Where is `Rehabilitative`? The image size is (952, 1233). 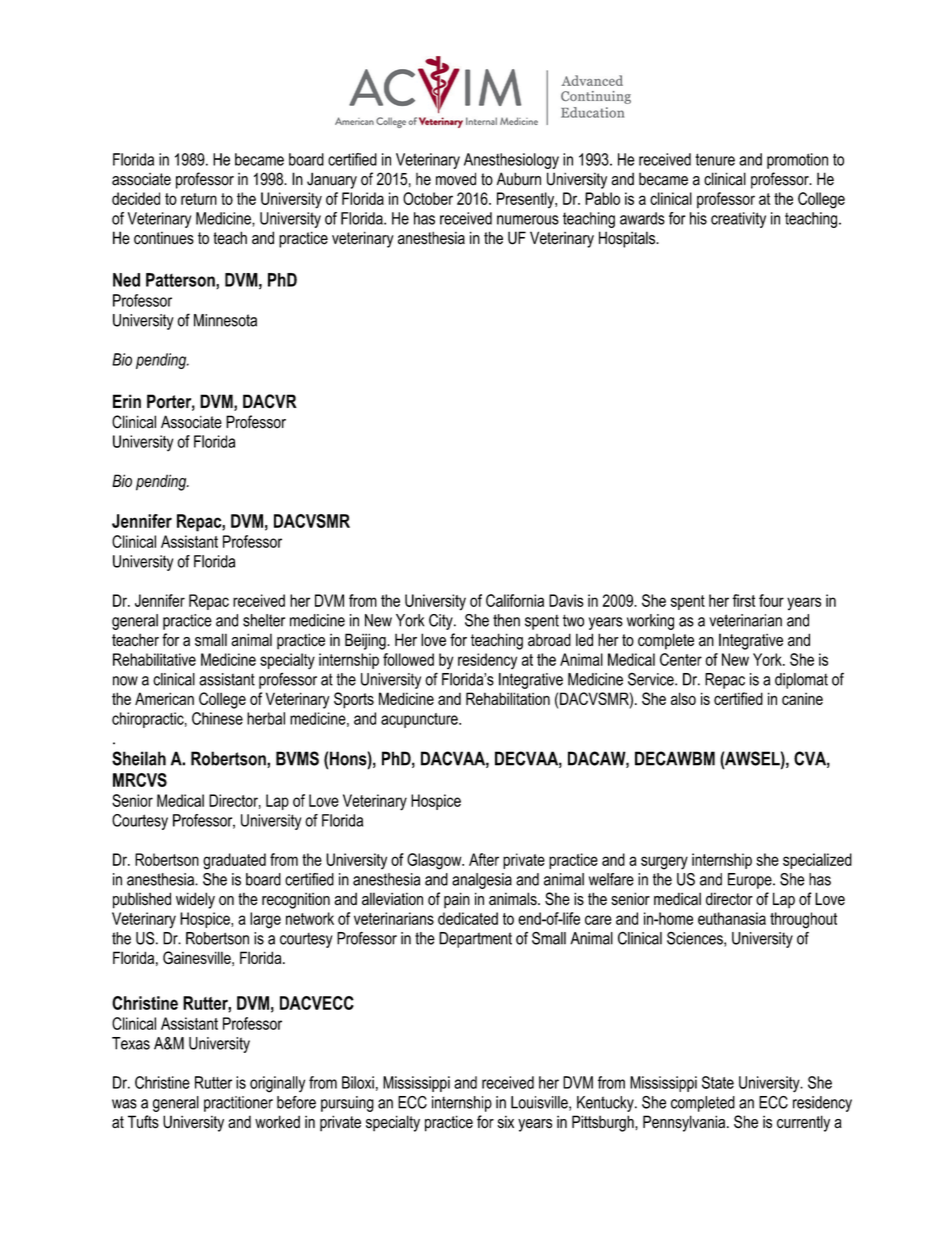
Rehabilitative is located at coordinates (154, 659).
